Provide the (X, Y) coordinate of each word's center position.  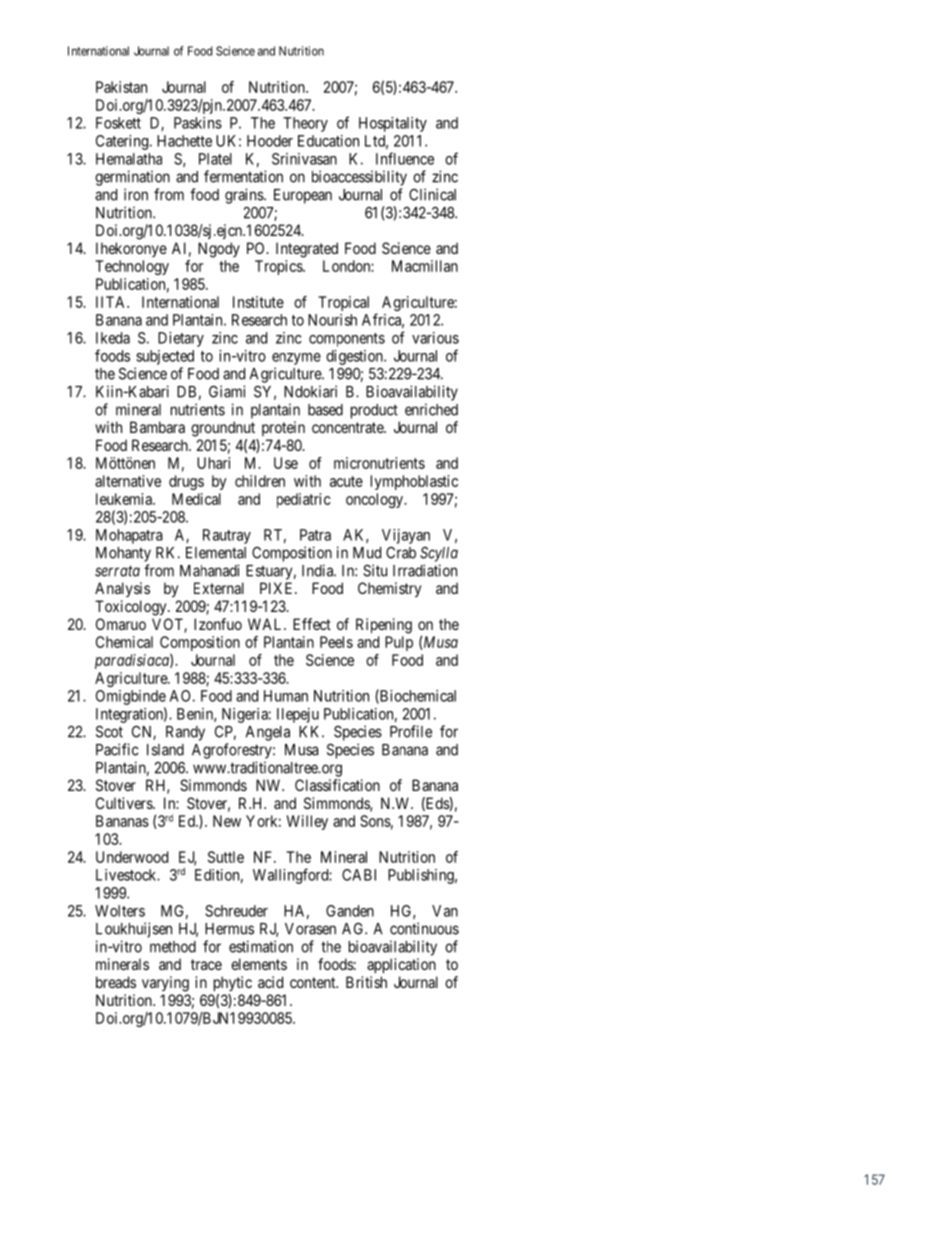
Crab (401, 553)
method (173, 947)
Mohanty (123, 554)
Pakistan (121, 87)
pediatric (304, 500)
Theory (305, 124)
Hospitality (393, 124)
